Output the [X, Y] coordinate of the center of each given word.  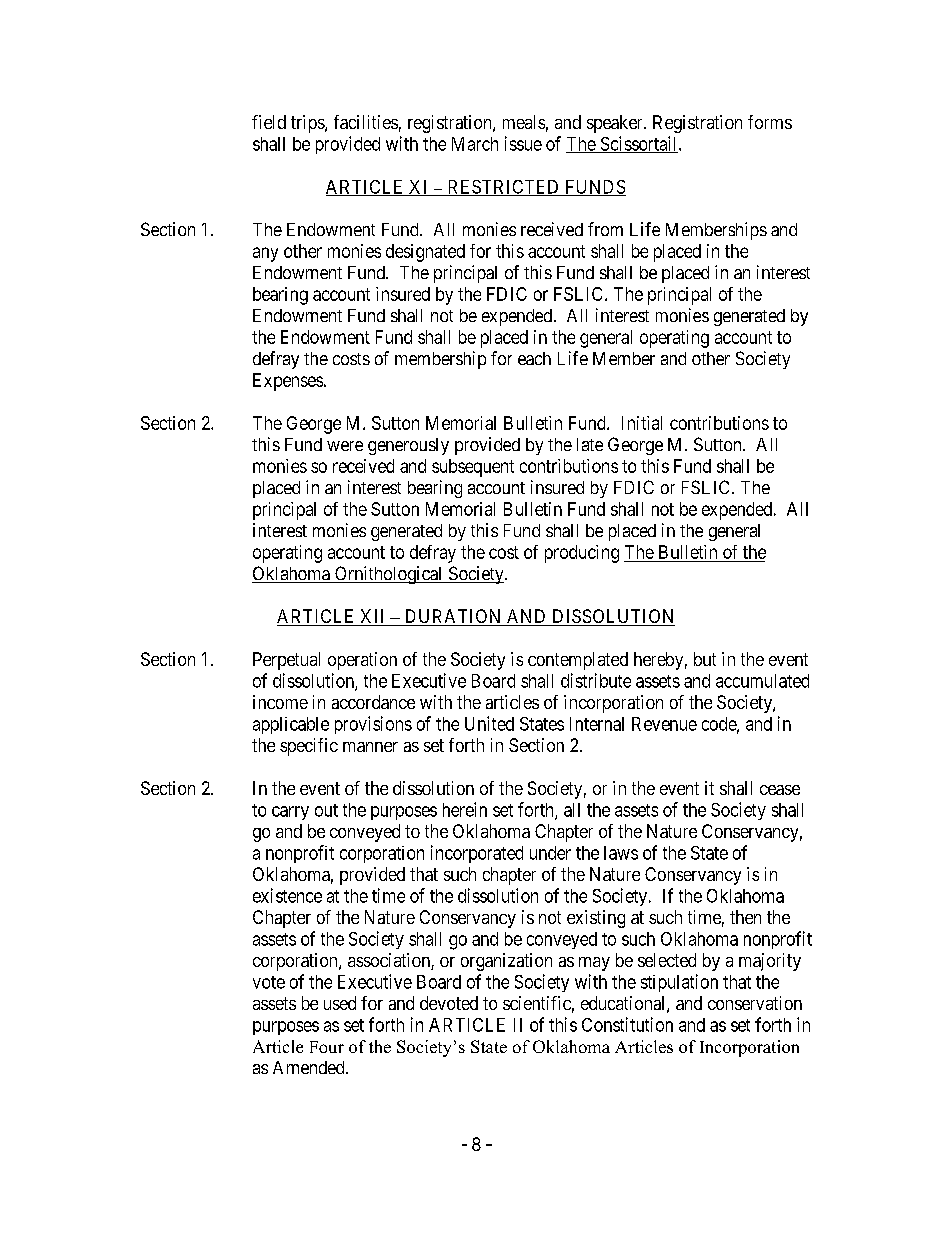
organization [506, 962]
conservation [755, 1003]
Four [327, 1047]
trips [308, 124]
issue [523, 143]
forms [770, 122]
